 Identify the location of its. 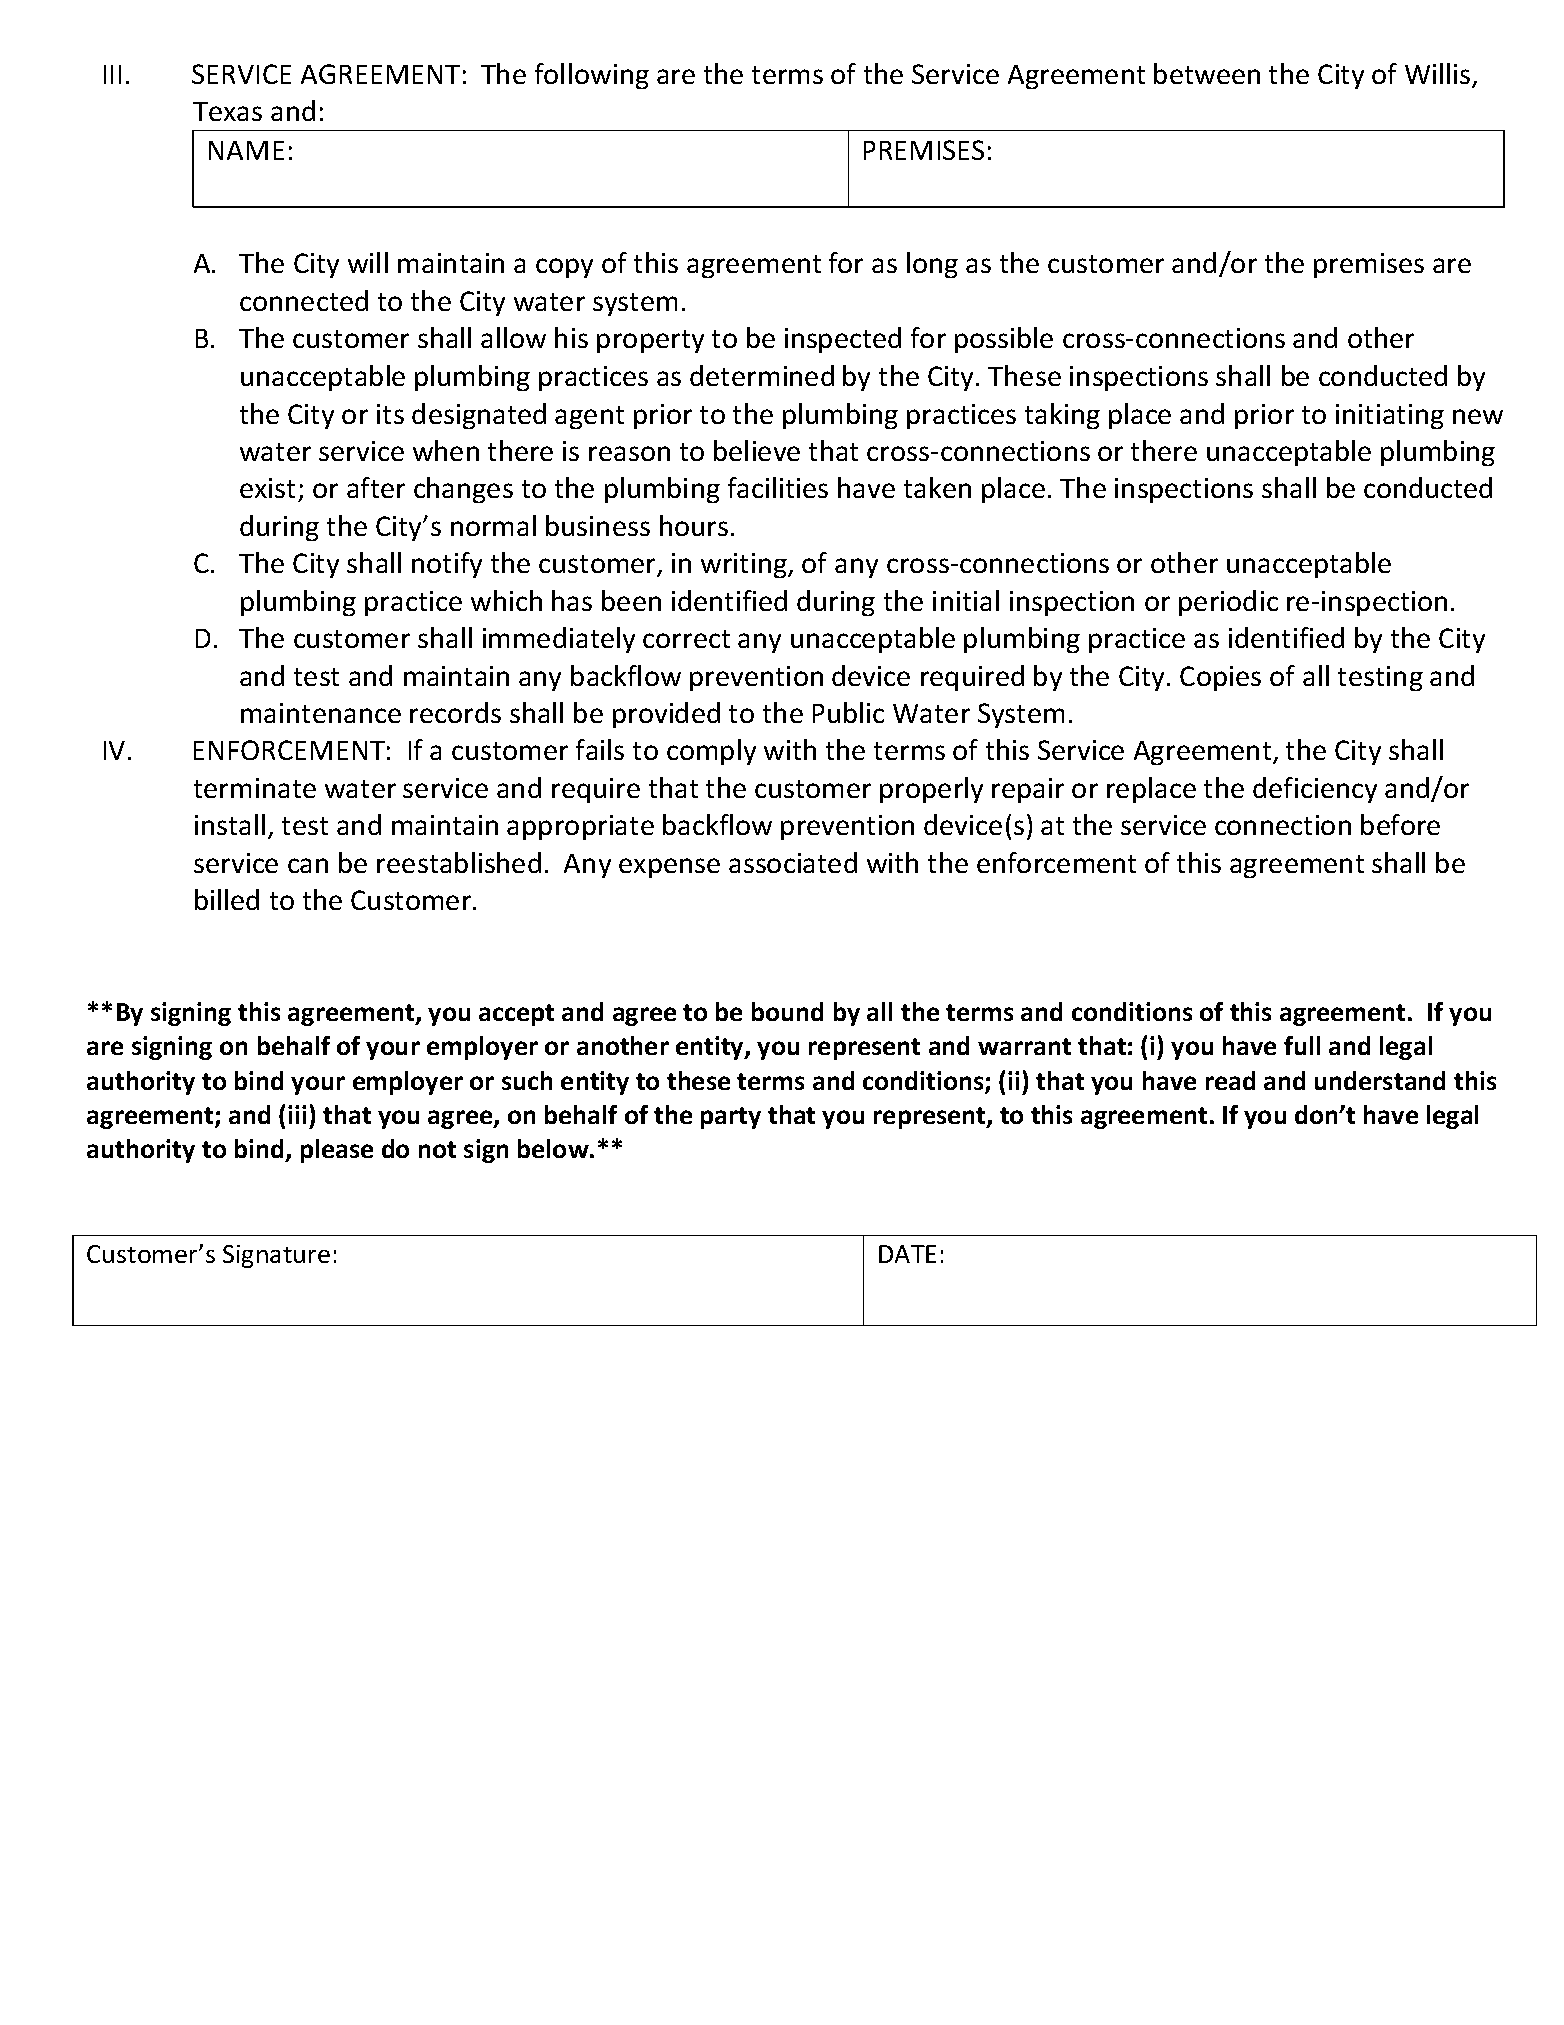
(390, 414).
